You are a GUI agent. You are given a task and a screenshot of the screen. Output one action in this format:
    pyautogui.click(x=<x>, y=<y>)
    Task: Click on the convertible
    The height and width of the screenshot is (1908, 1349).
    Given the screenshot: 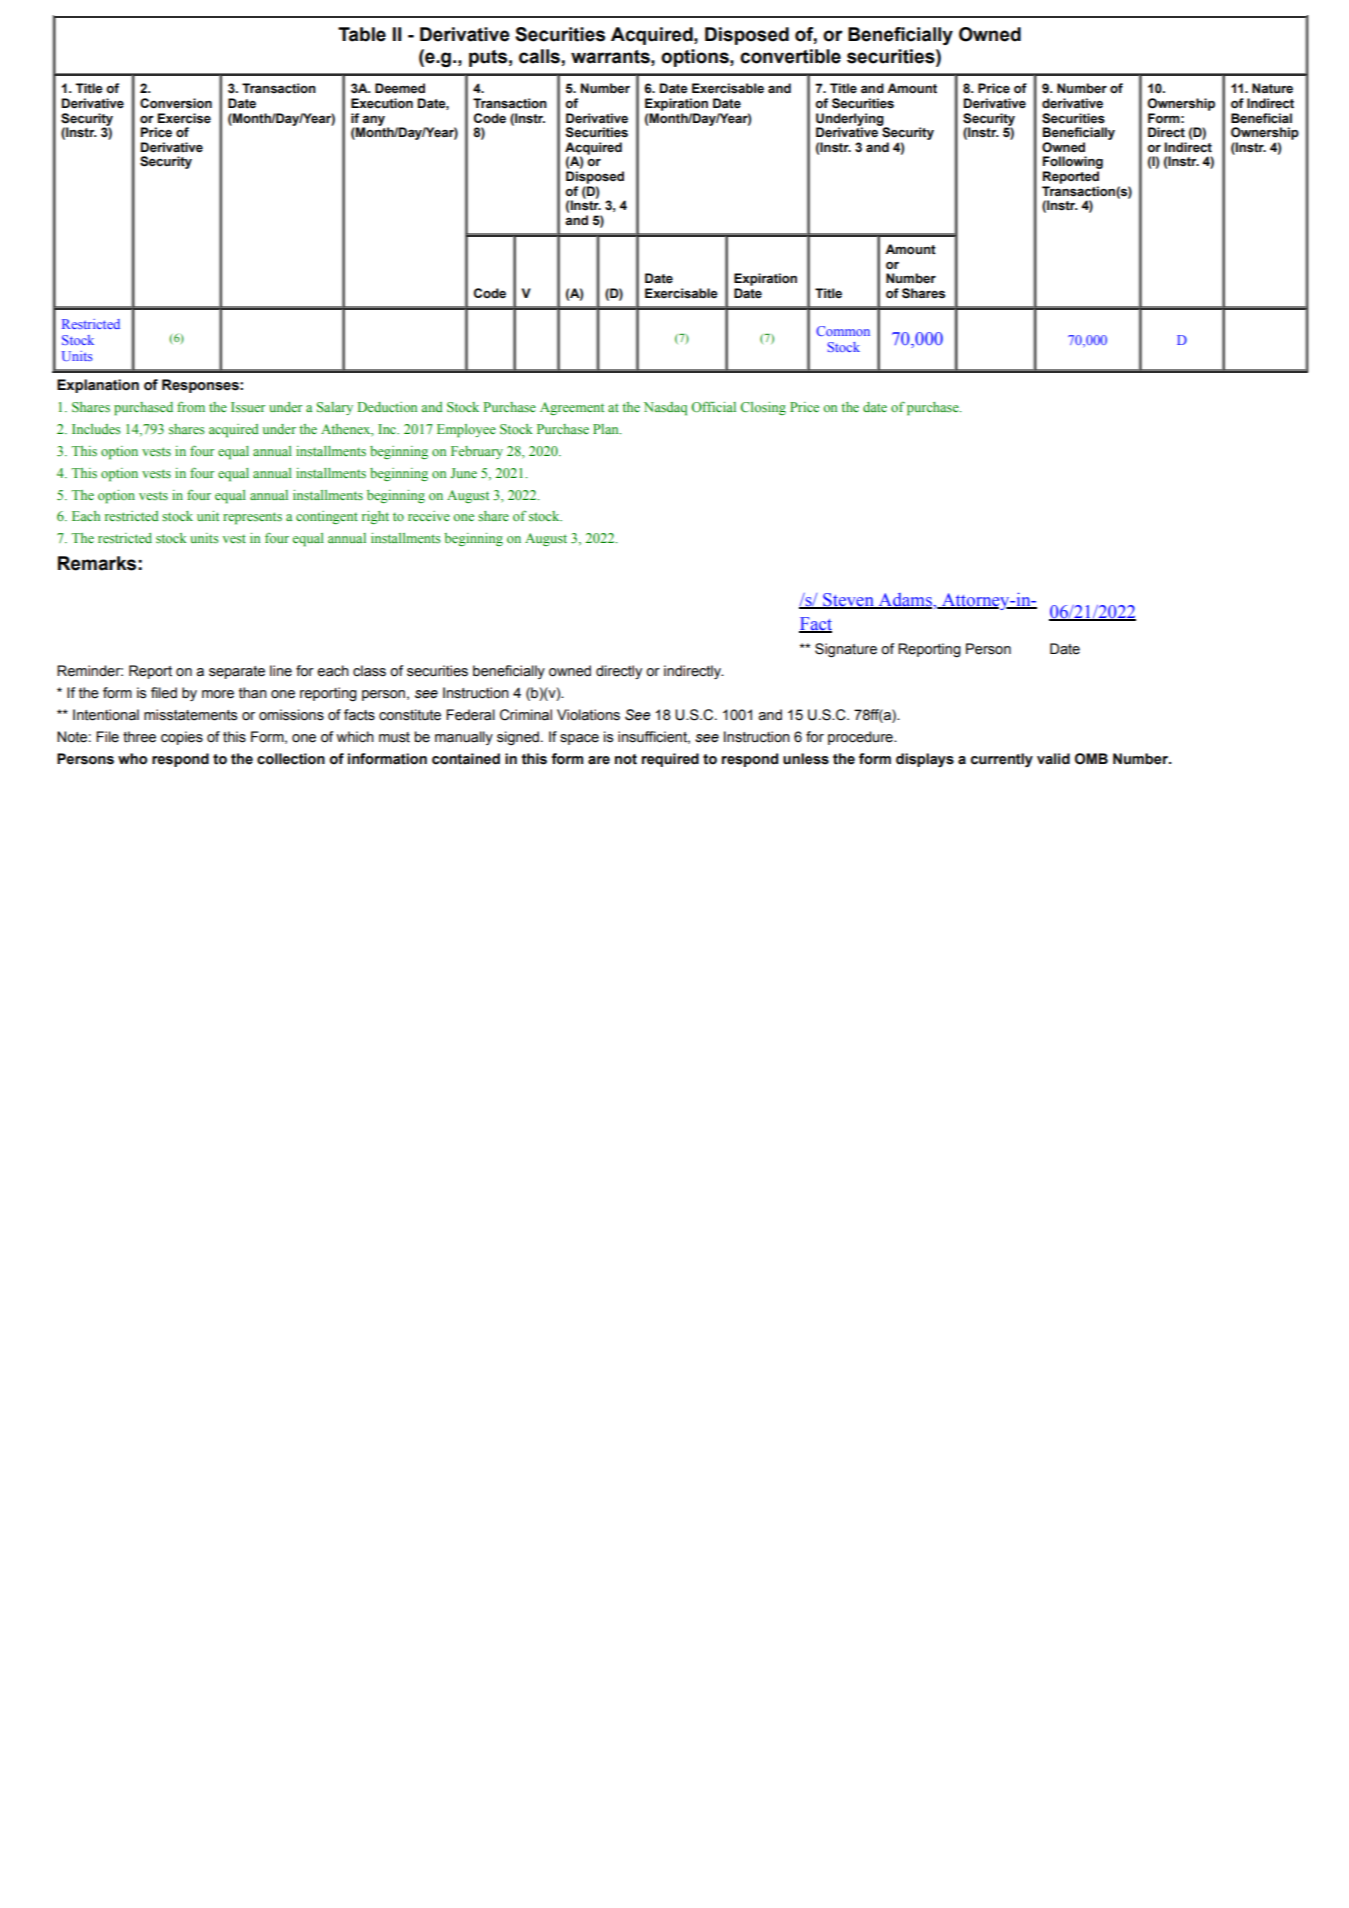 What is the action you would take?
    pyautogui.click(x=790, y=56)
